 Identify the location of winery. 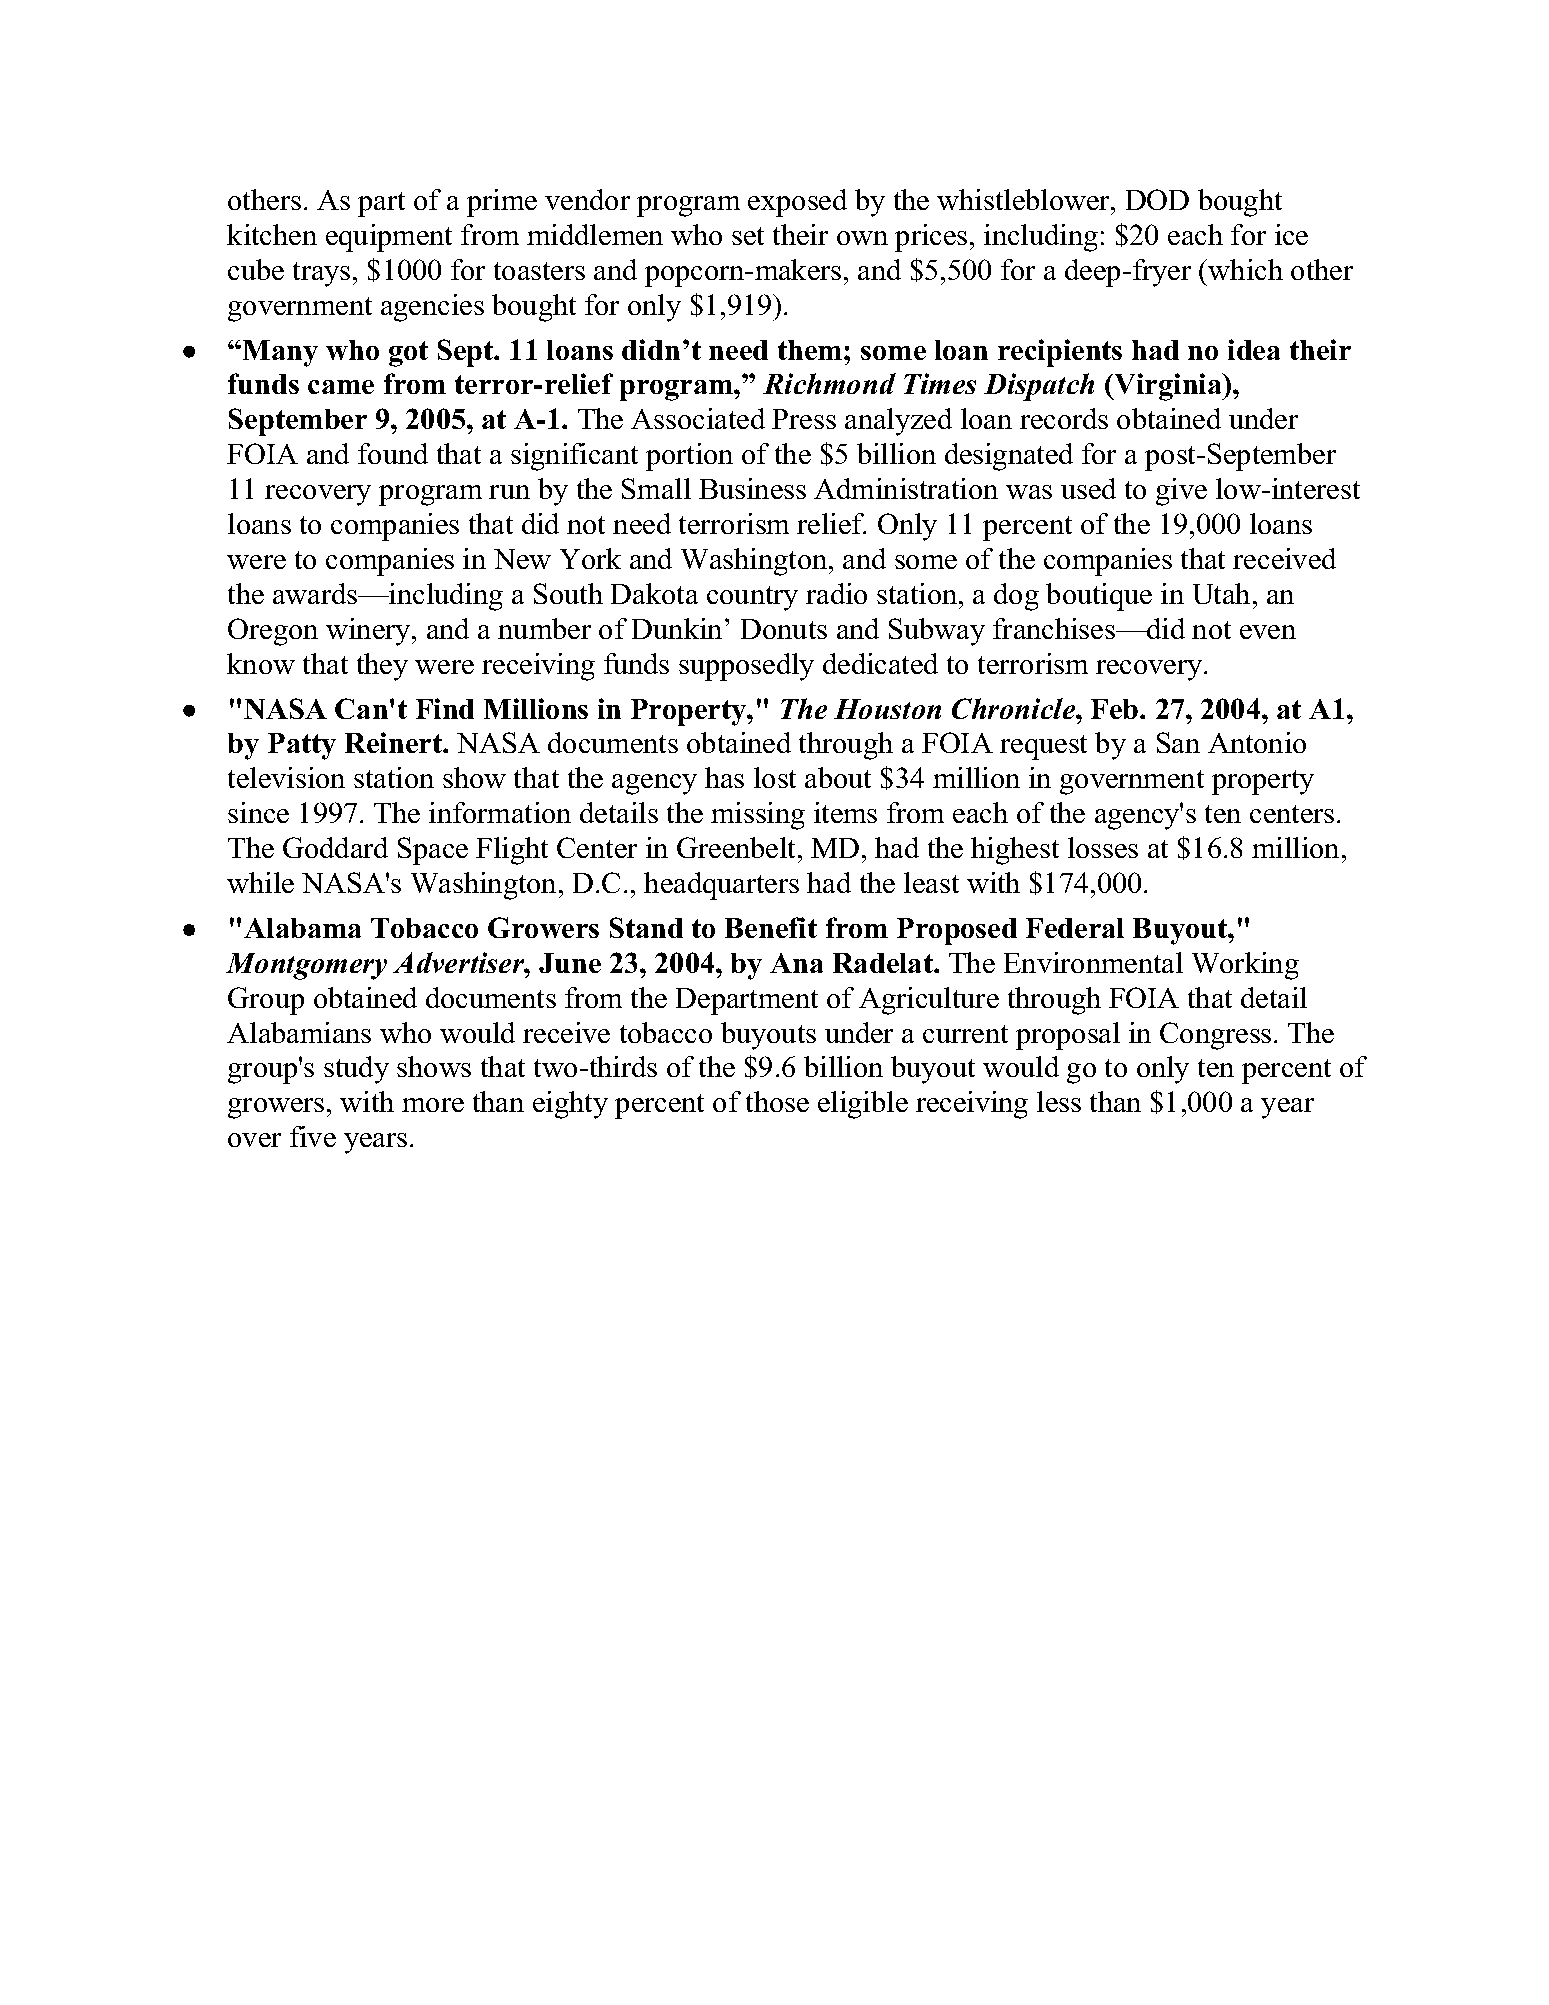
(369, 632).
